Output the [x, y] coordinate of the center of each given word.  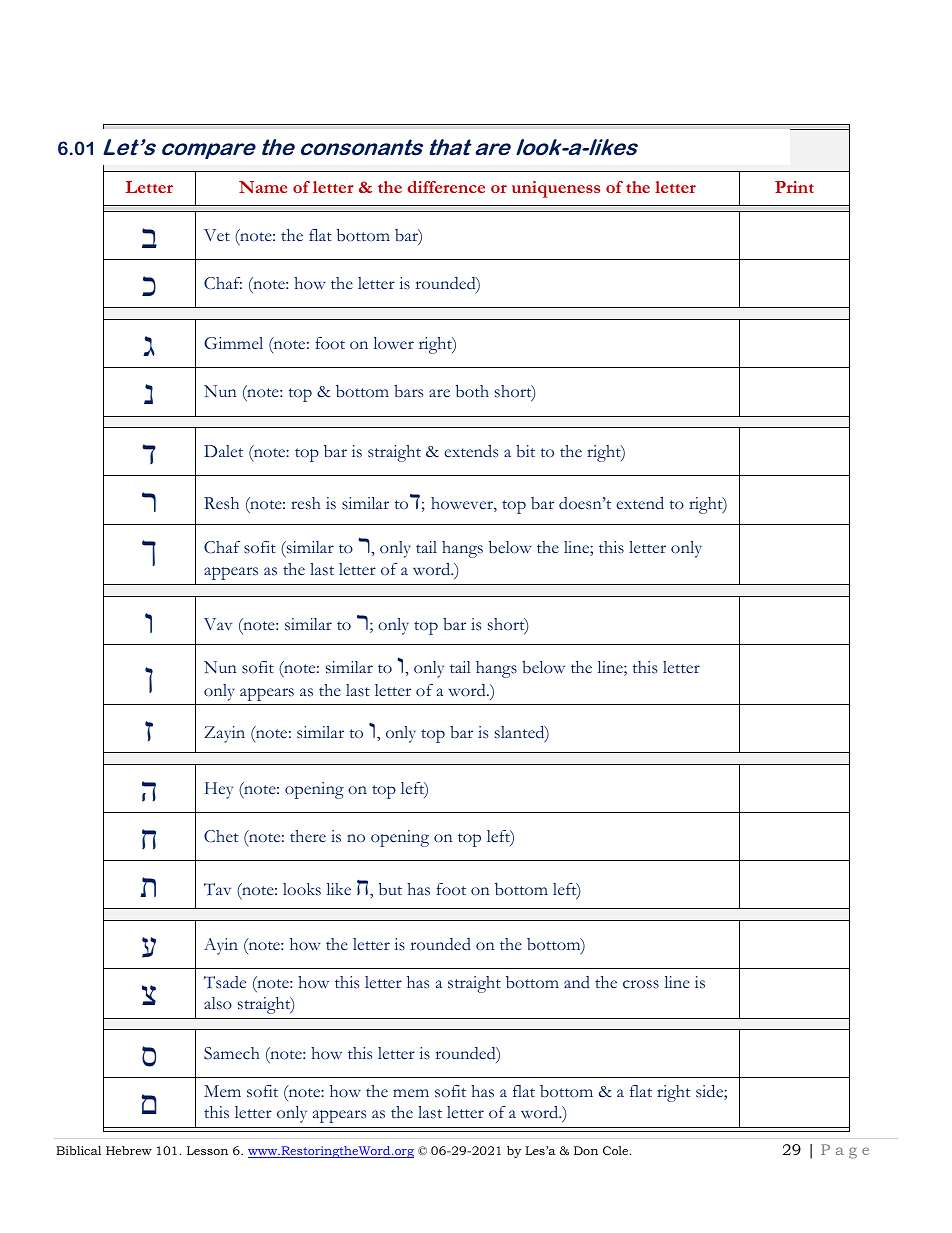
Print [794, 187]
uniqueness [556, 189]
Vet [217, 235]
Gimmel [233, 343]
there [308, 836]
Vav [218, 624]
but [390, 889]
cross [641, 984]
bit [525, 451]
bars [408, 391]
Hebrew [129, 1150]
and [577, 982]
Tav [217, 889]
